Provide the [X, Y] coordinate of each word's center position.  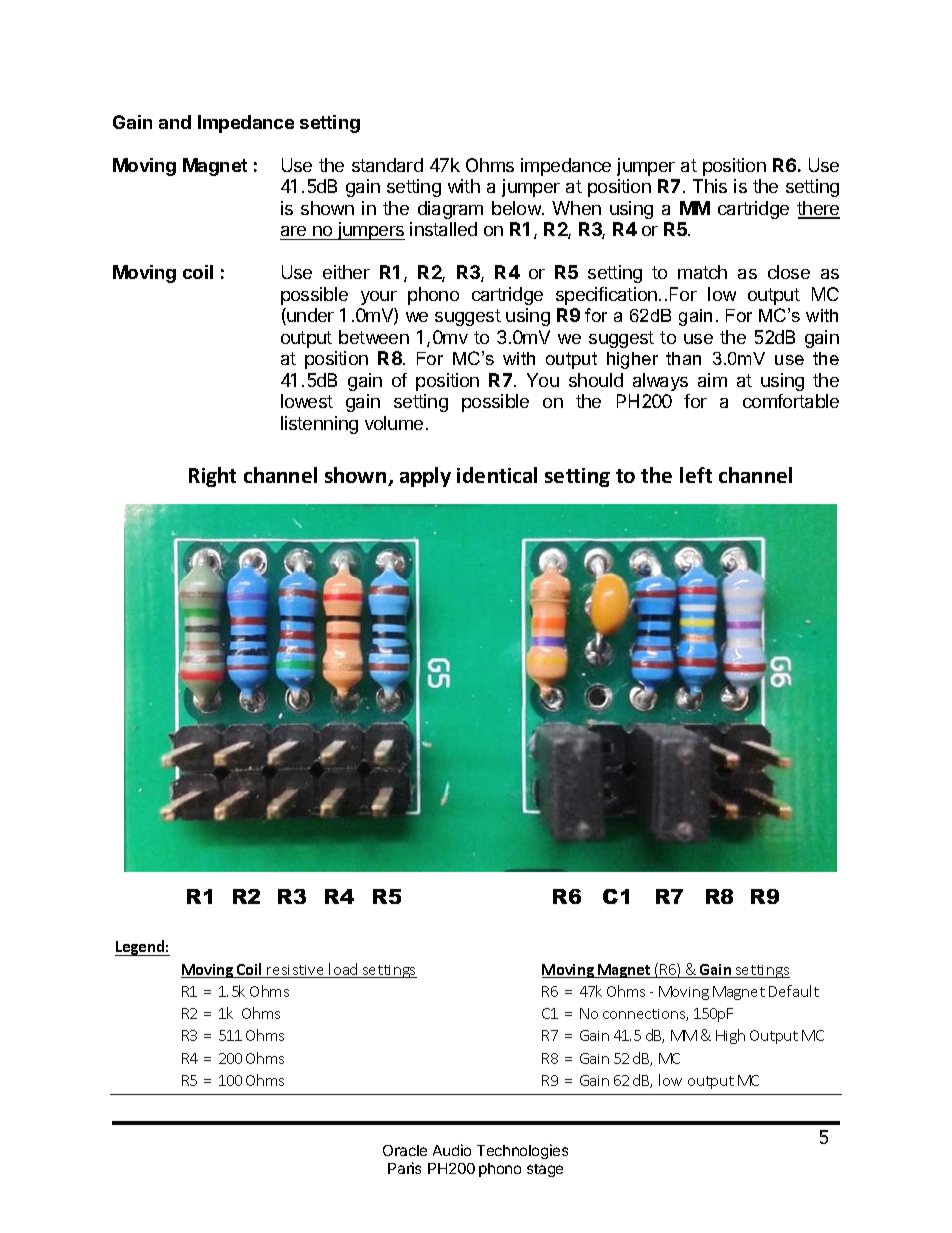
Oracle [405, 1150]
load [344, 970]
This [710, 186]
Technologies [522, 1151]
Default [794, 991]
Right [212, 477]
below [517, 208]
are [293, 231]
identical [497, 475]
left [696, 475]
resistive [296, 971]
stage [545, 1170]
